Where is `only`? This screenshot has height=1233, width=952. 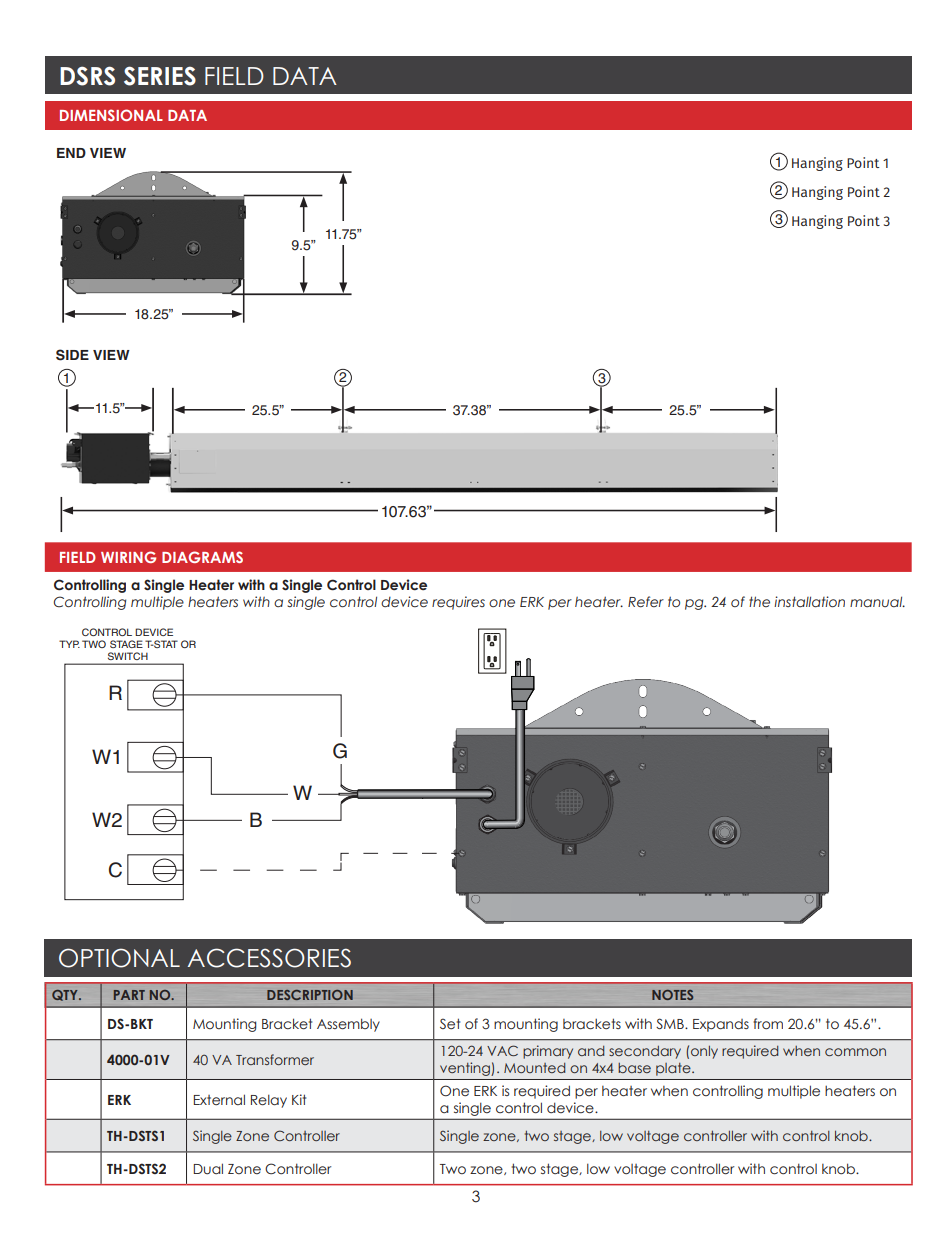 only is located at coordinates (704, 1052).
